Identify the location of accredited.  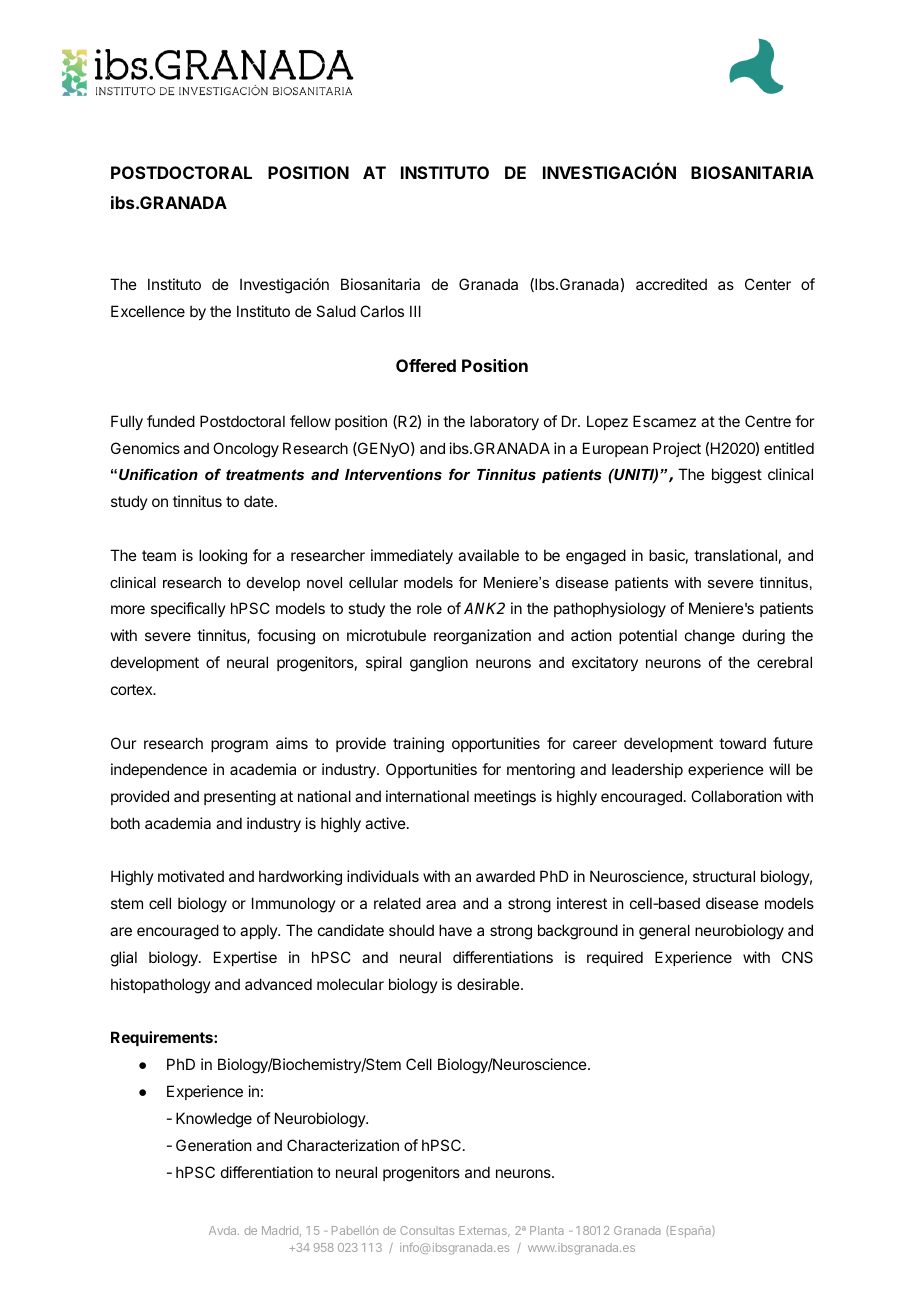
(671, 284).
